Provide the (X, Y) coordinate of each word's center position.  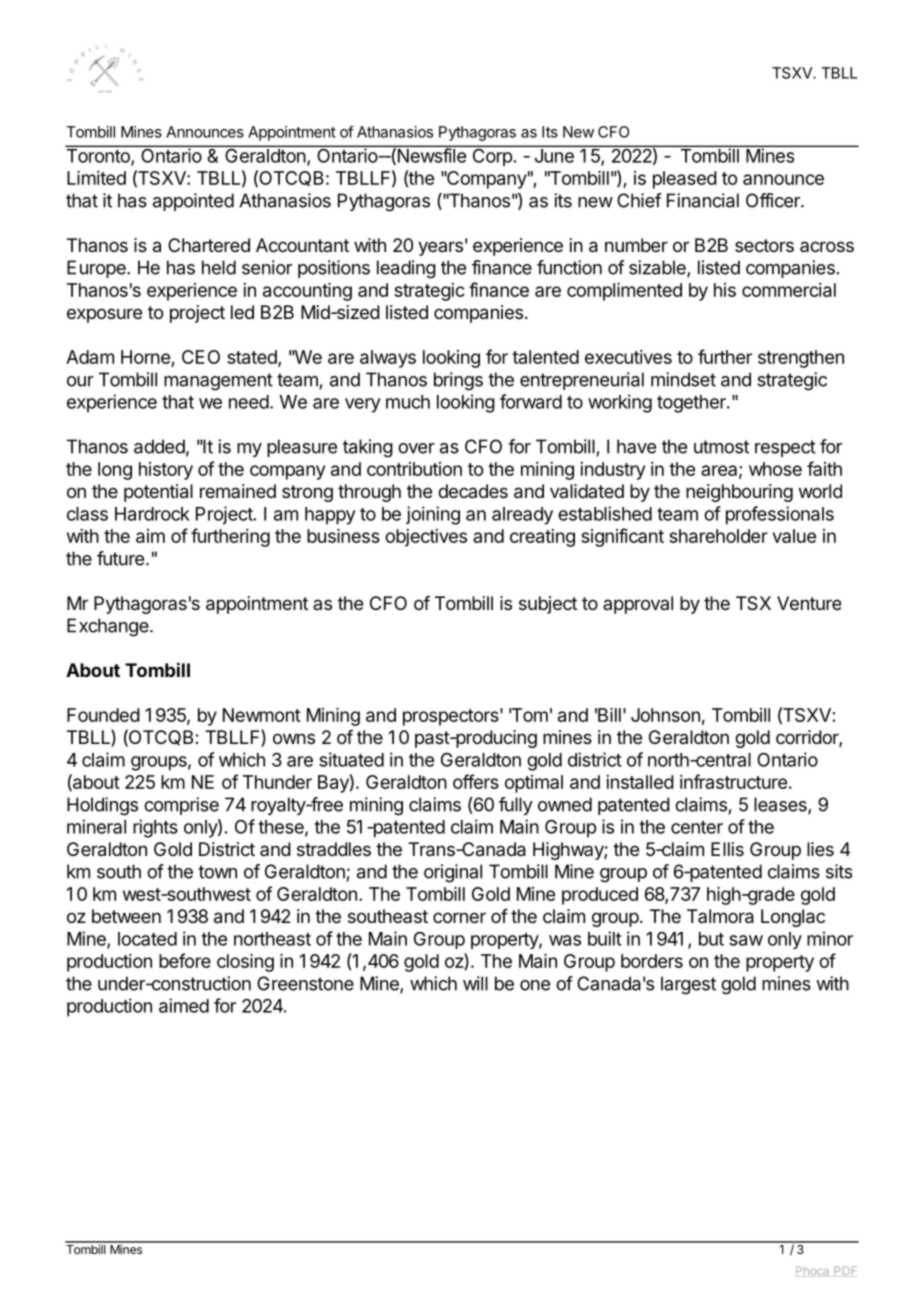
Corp (492, 156)
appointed (193, 202)
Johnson (665, 715)
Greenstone (305, 983)
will (475, 983)
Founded (103, 715)
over (416, 448)
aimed (184, 1005)
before (185, 960)
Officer (774, 200)
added (159, 446)
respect (785, 448)
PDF (845, 1270)
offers (476, 781)
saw (746, 940)
